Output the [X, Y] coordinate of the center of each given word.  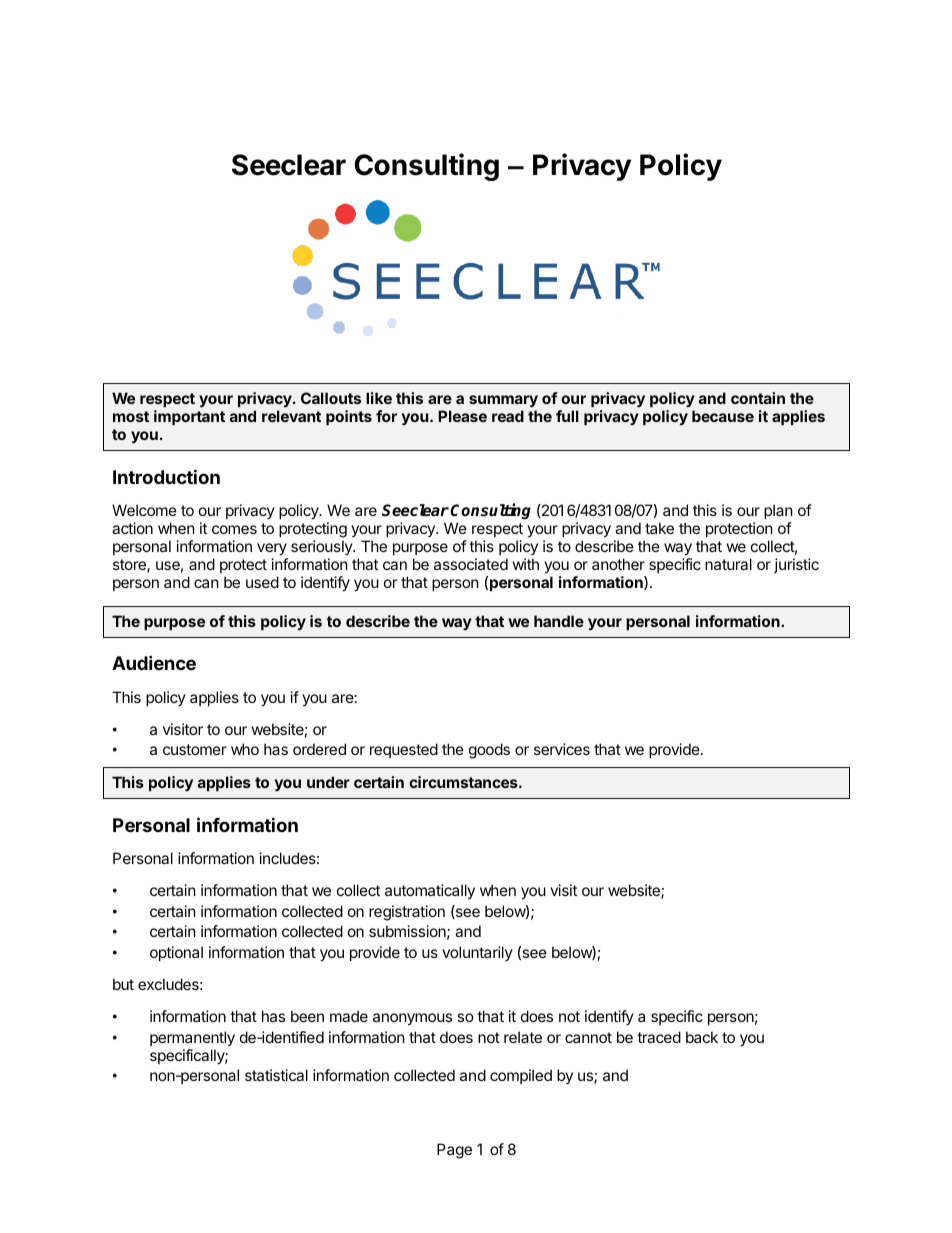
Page [454, 1151]
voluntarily [477, 953]
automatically [430, 891]
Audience [154, 662]
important [189, 417]
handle [559, 621]
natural [728, 564]
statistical [276, 1075]
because [723, 416]
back [702, 1037]
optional [176, 953]
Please [462, 416]
